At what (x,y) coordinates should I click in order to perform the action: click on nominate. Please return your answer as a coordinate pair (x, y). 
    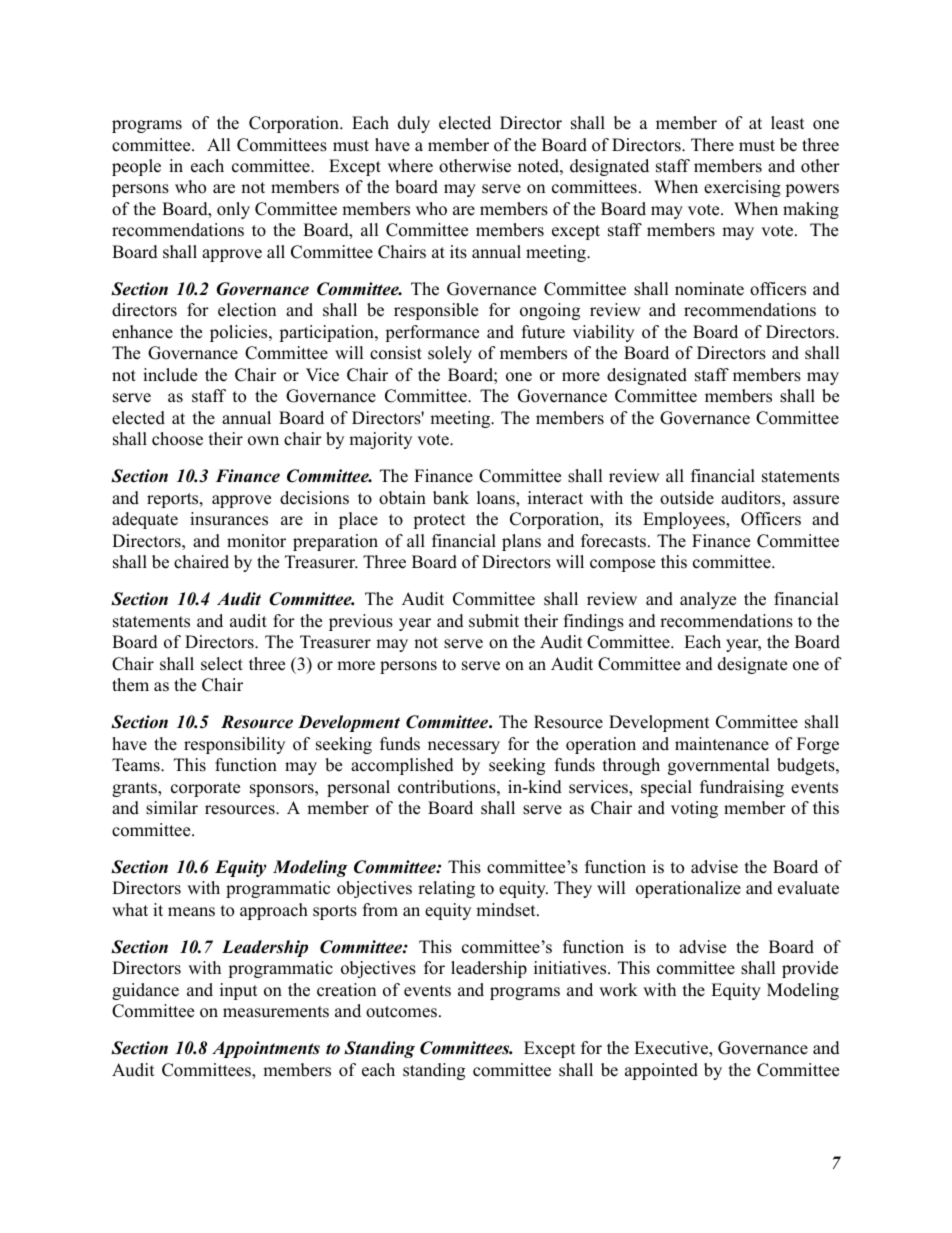
    Looking at the image, I should click on (709, 289).
